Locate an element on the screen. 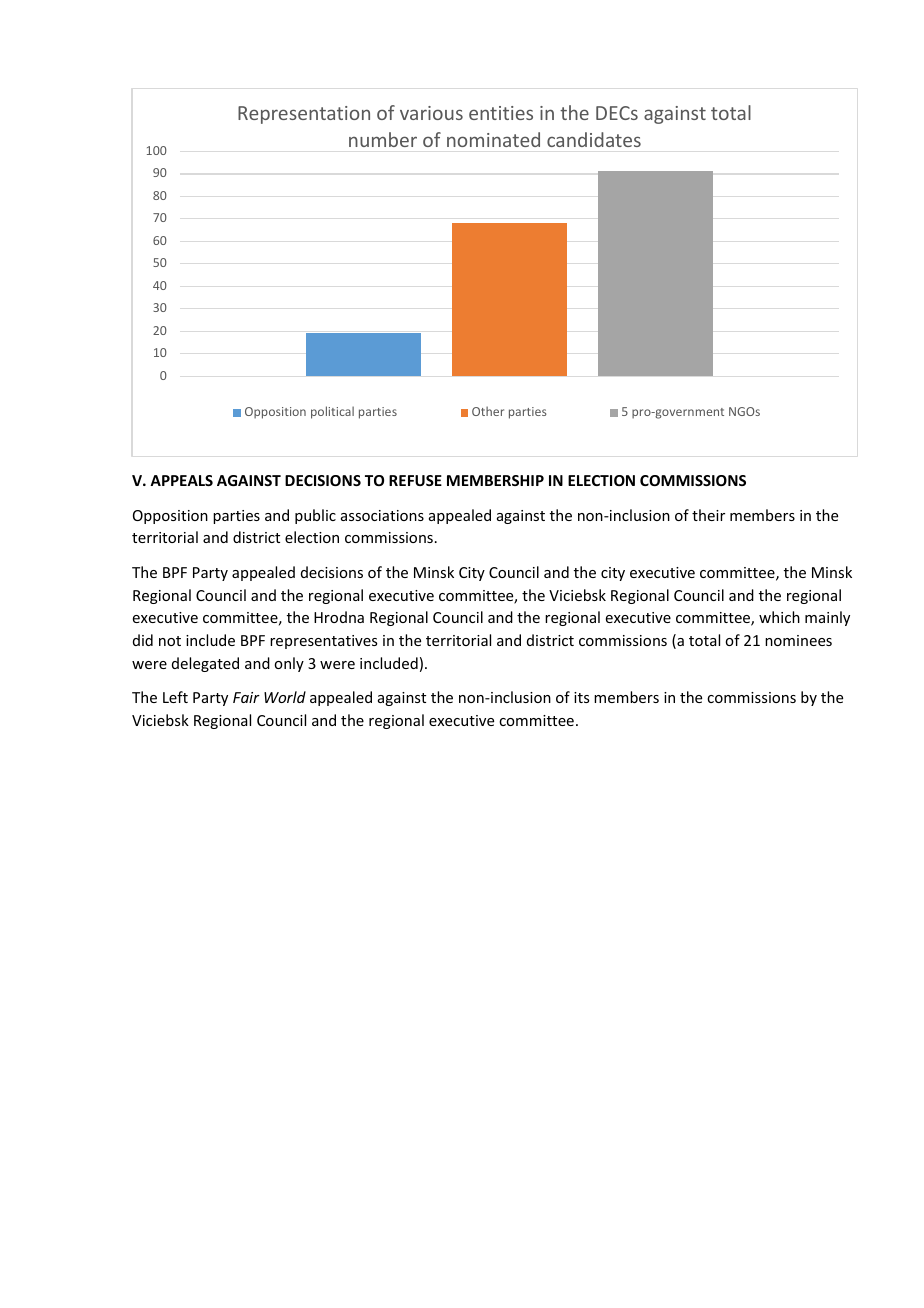 Image resolution: width=924 pixels, height=1308 pixels. their is located at coordinates (708, 515).
